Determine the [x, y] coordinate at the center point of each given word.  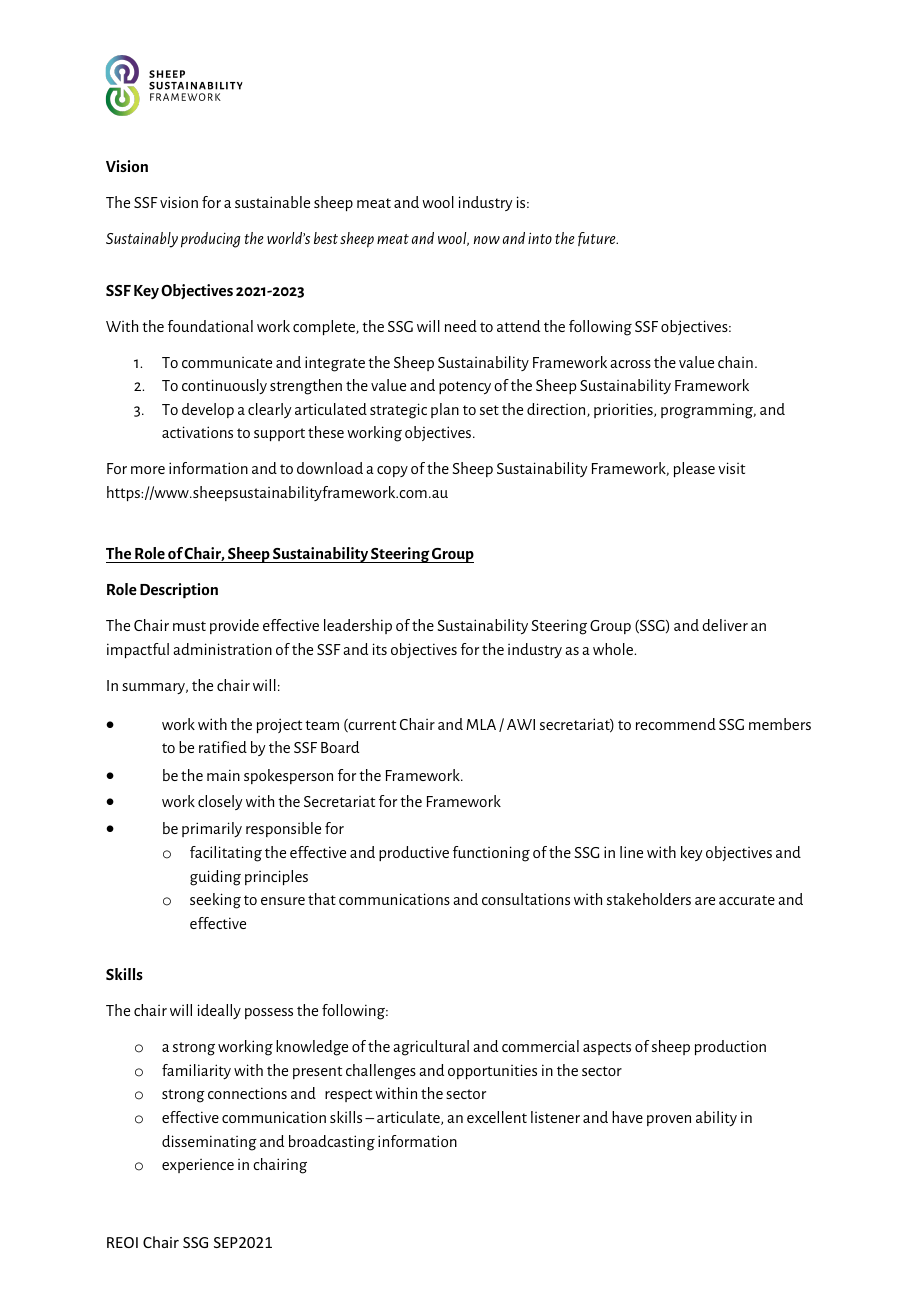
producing [210, 240]
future [598, 239]
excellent [497, 1117]
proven [669, 1120]
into [540, 238]
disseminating [209, 1143]
